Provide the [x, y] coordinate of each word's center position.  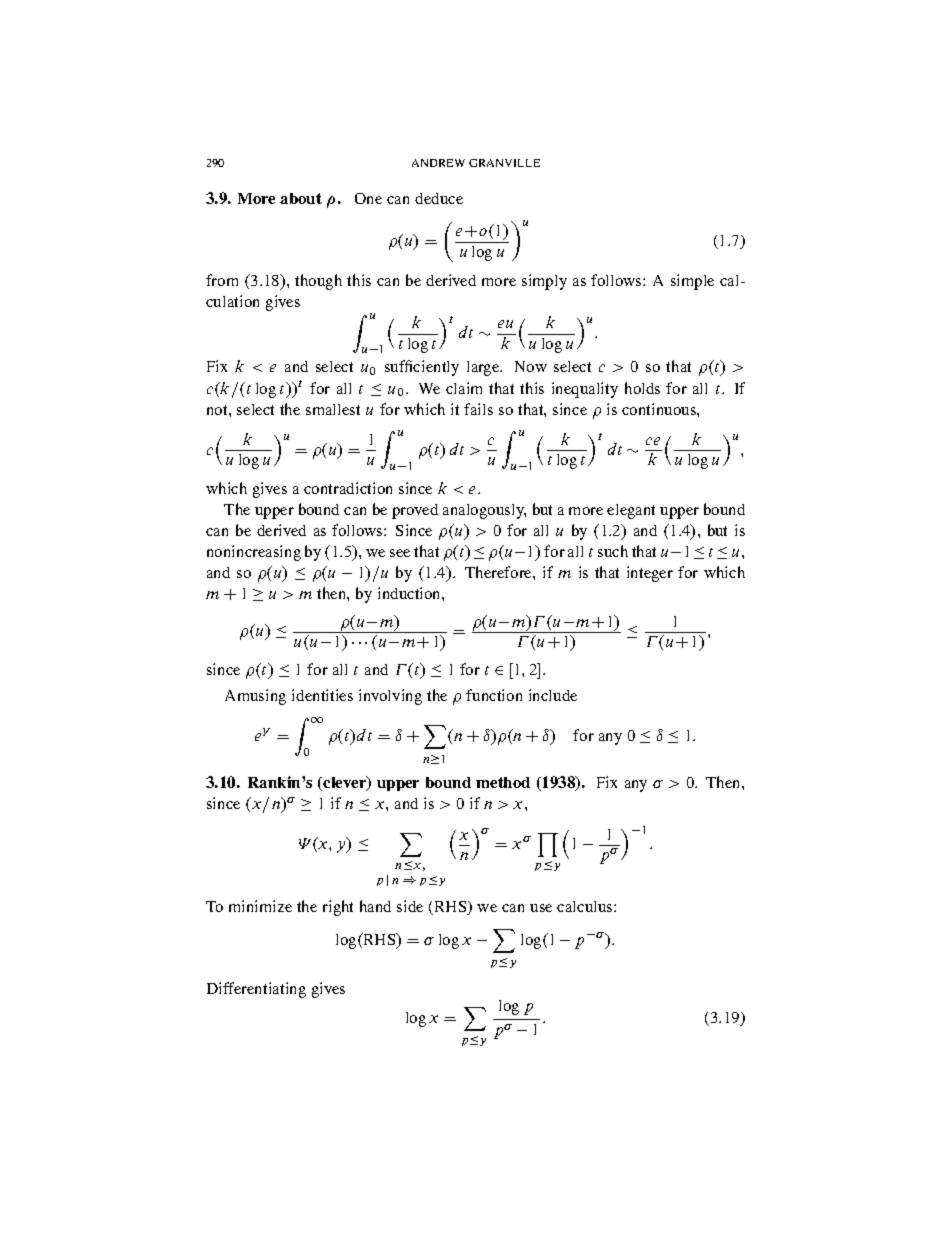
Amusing [255, 697]
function [494, 695]
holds [642, 388]
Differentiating [256, 990]
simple [692, 282]
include [553, 695]
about [301, 198]
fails [478, 409]
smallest [333, 409]
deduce [439, 198]
